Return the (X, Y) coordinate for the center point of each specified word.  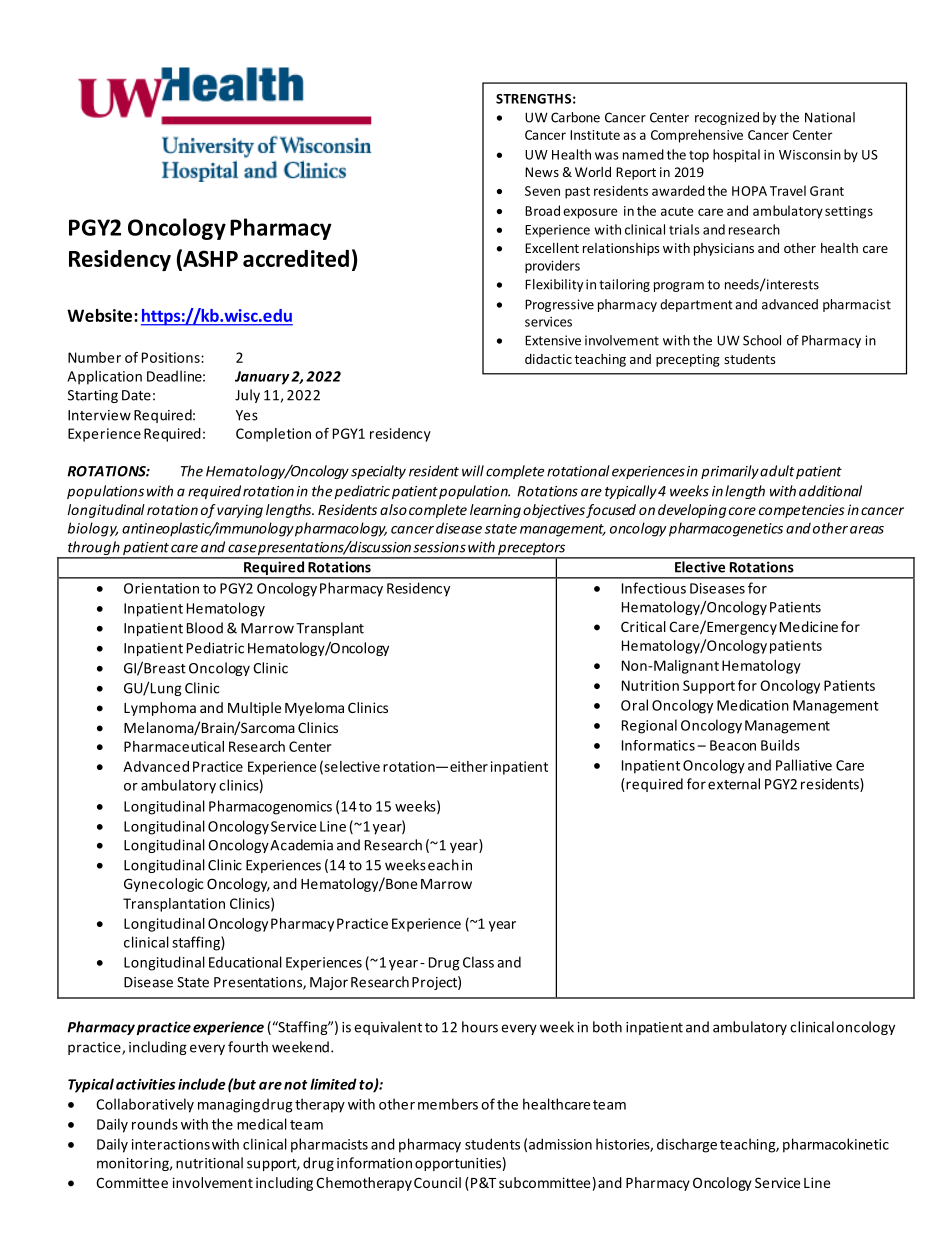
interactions (171, 1144)
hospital (736, 155)
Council (437, 1182)
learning (495, 511)
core (742, 511)
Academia (301, 845)
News (542, 172)
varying (240, 511)
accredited (296, 258)
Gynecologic (163, 885)
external (734, 784)
